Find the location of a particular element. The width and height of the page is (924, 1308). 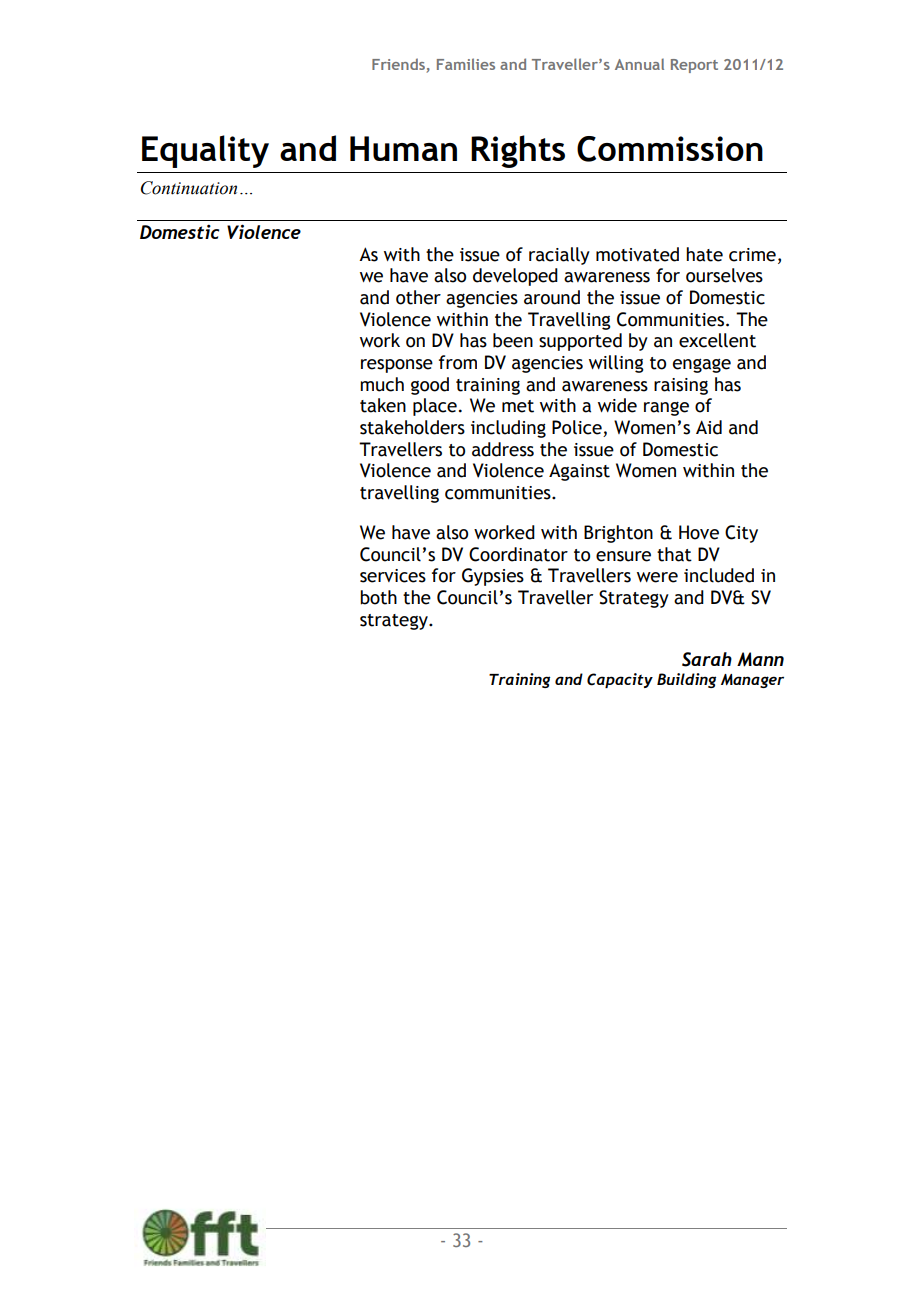

Sarah is located at coordinates (707, 659).
